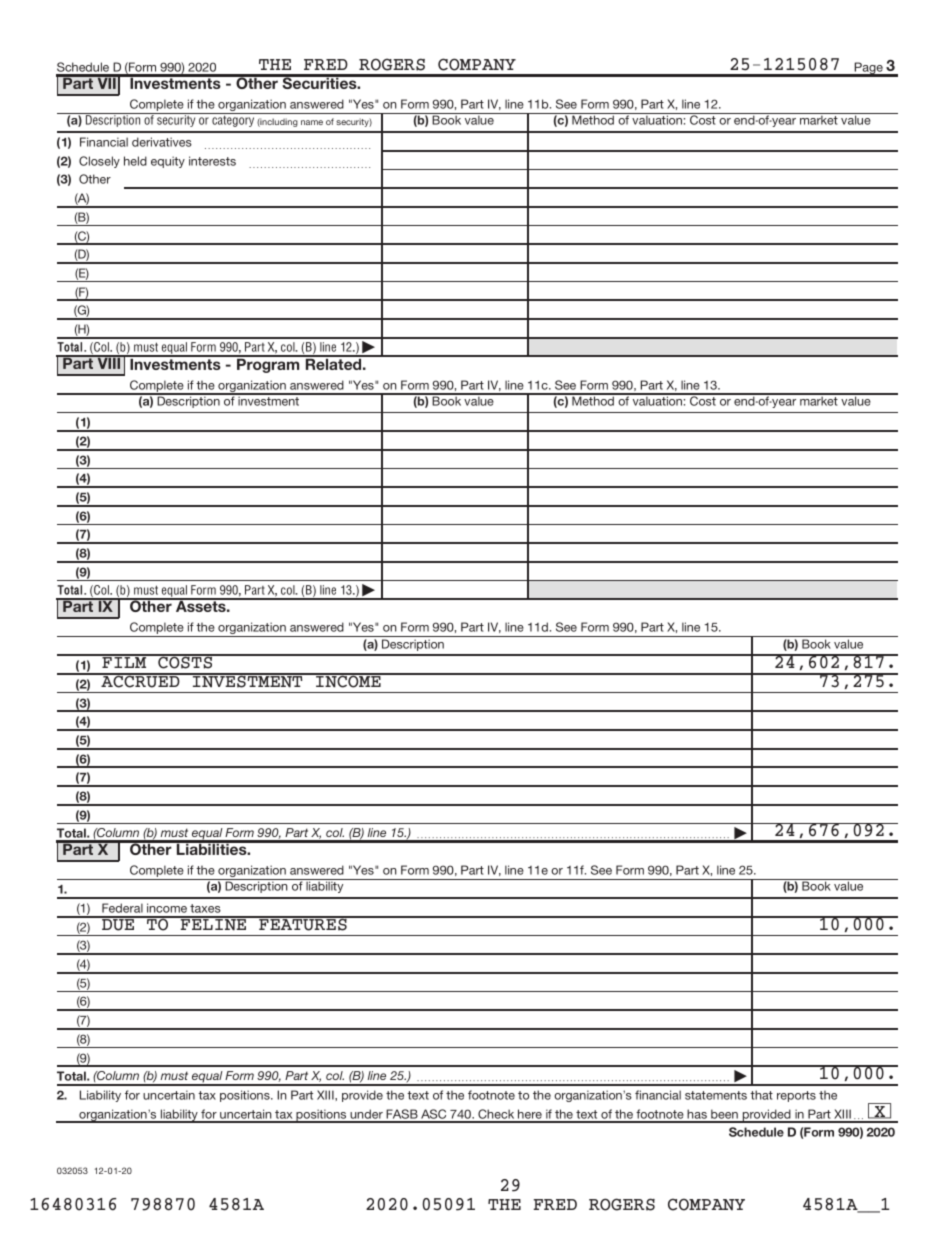  What do you see at coordinates (140, 681) in the image?
I see `ACCRUED` at bounding box center [140, 681].
